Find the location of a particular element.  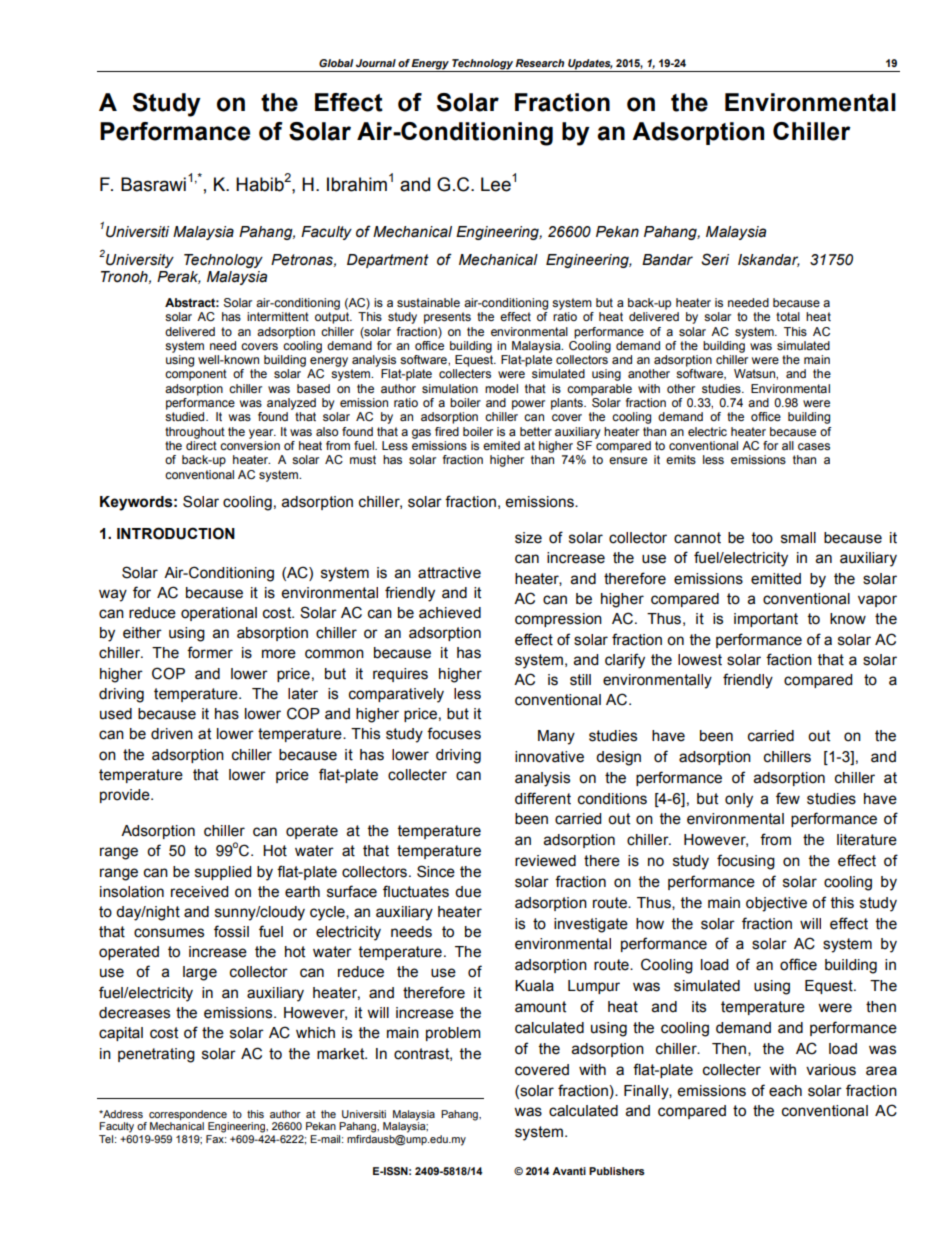

correspondence is located at coordinates (189, 1116).
